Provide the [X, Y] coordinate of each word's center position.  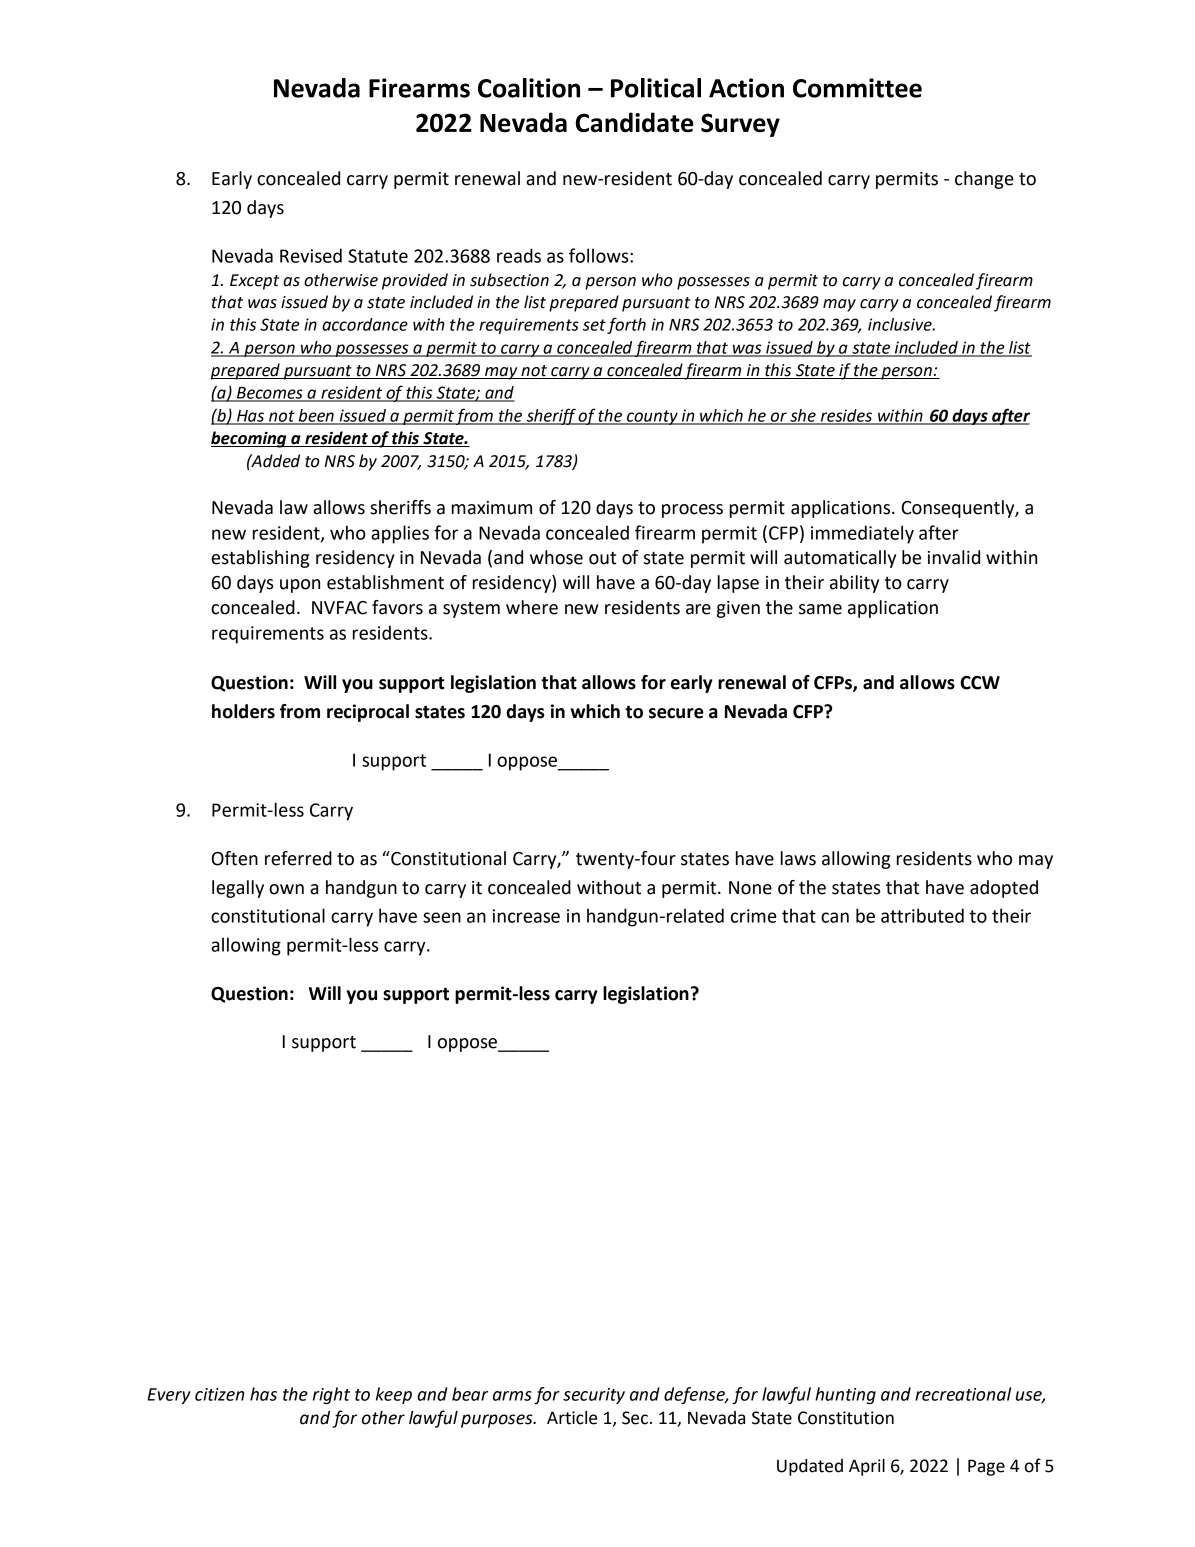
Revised [311, 255]
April [867, 1467]
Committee [857, 88]
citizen [219, 1394]
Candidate [634, 122]
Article [572, 1418]
